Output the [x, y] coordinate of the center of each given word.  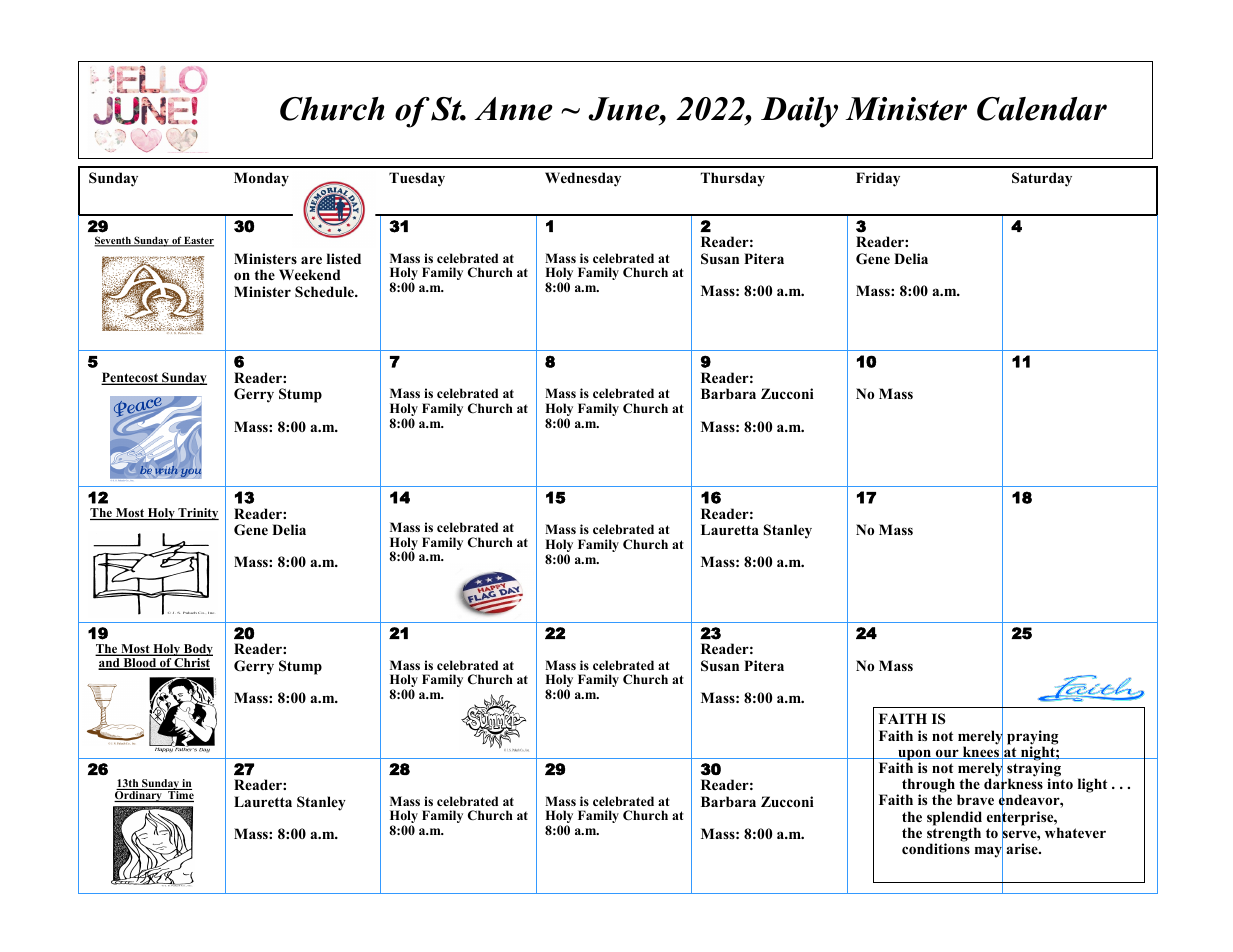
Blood [140, 664]
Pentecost [131, 378]
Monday [261, 179]
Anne [513, 109]
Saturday [1042, 179]
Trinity [197, 514]
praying [1032, 738]
